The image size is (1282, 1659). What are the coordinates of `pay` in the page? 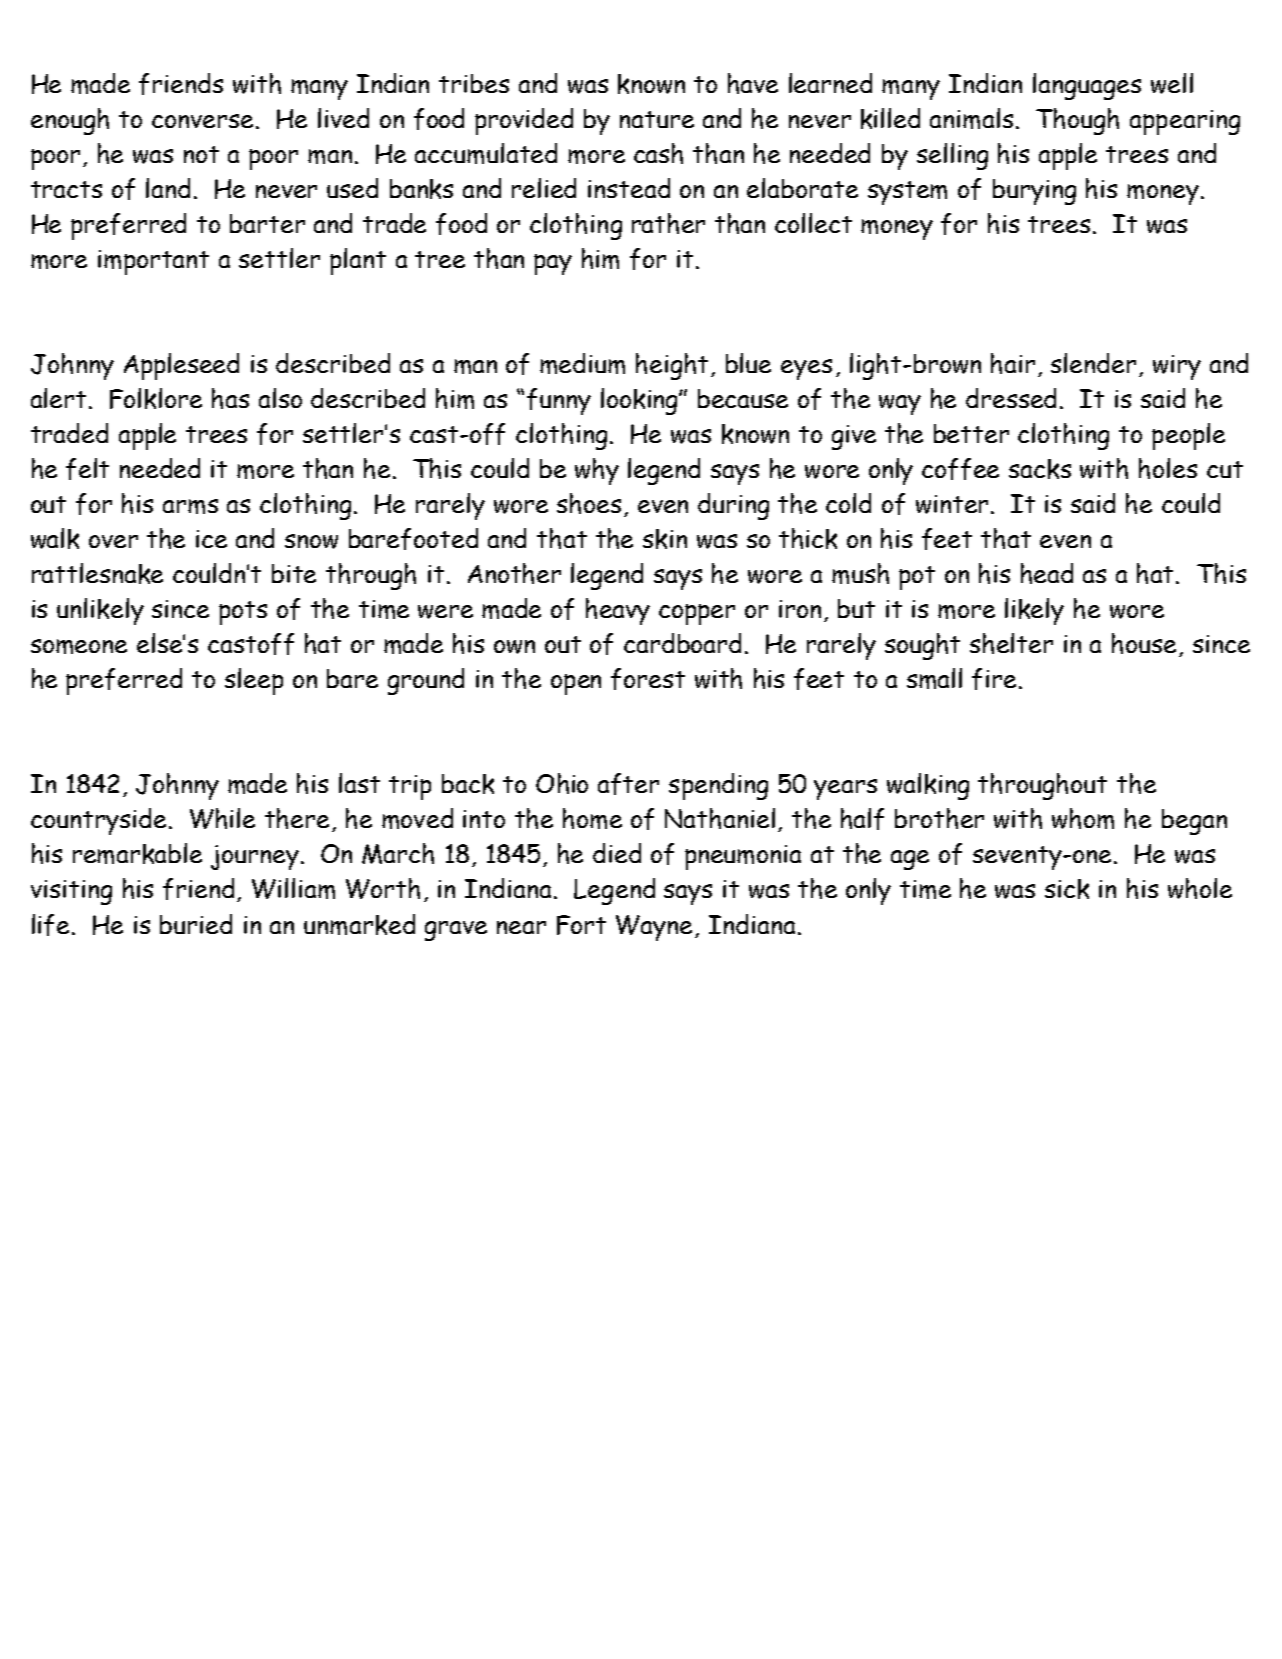 It's located at (553, 264).
